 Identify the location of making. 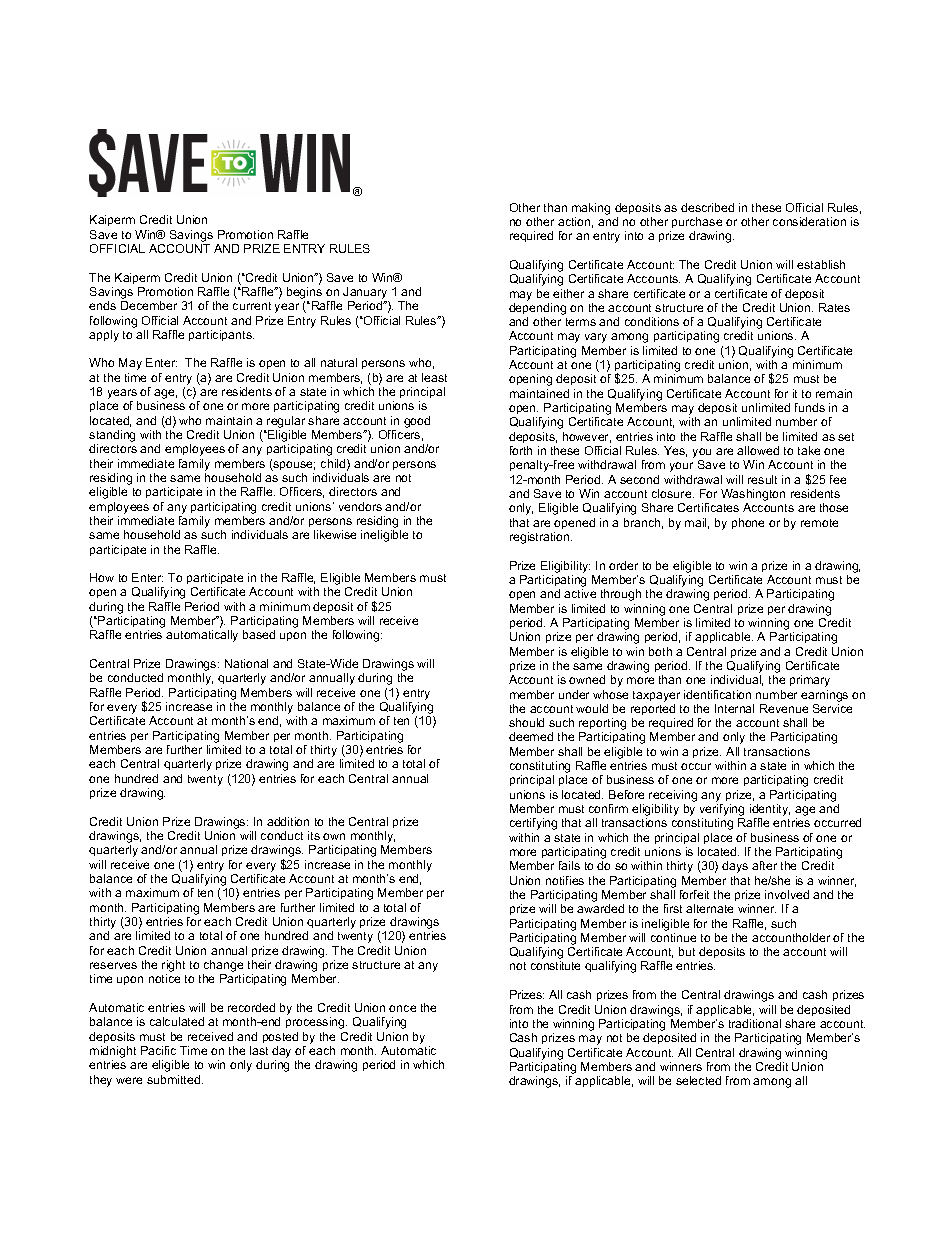
(591, 209).
